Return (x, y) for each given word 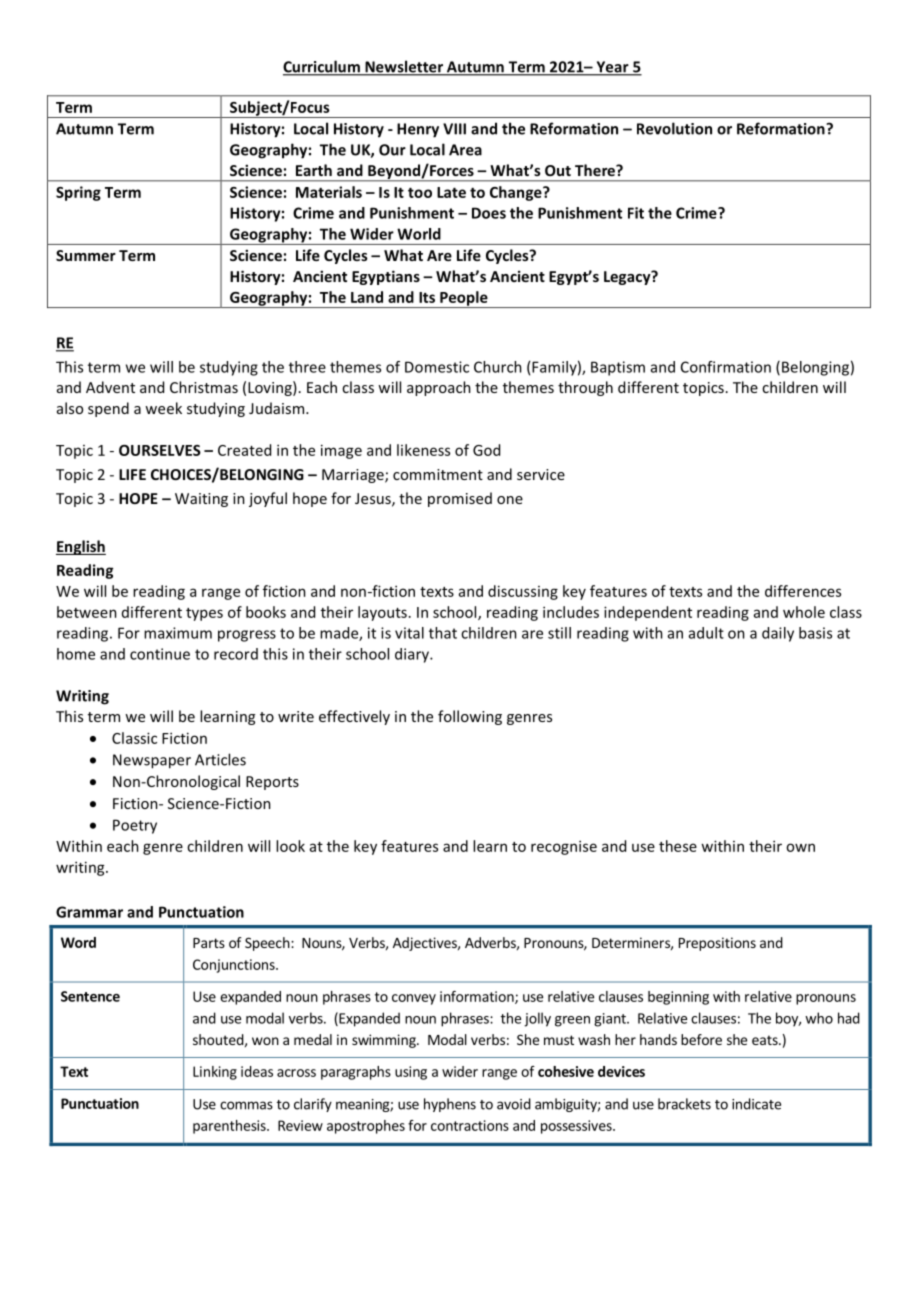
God (486, 450)
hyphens (450, 1105)
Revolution (674, 128)
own (800, 847)
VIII (454, 129)
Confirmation (726, 367)
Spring (78, 193)
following (470, 717)
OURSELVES (160, 450)
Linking (215, 1073)
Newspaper (152, 761)
